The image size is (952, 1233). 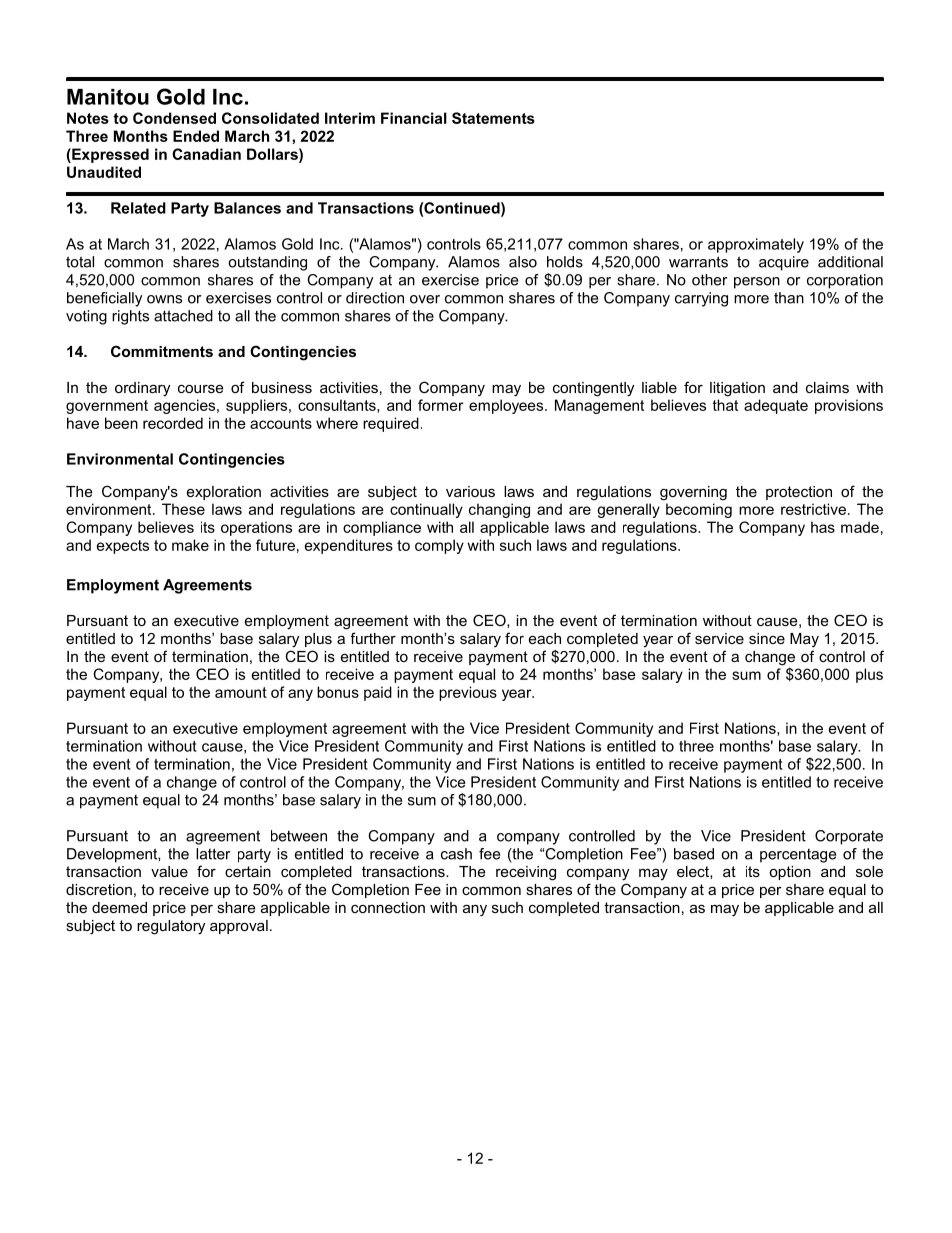 I want to click on Condensed, so click(x=174, y=118).
